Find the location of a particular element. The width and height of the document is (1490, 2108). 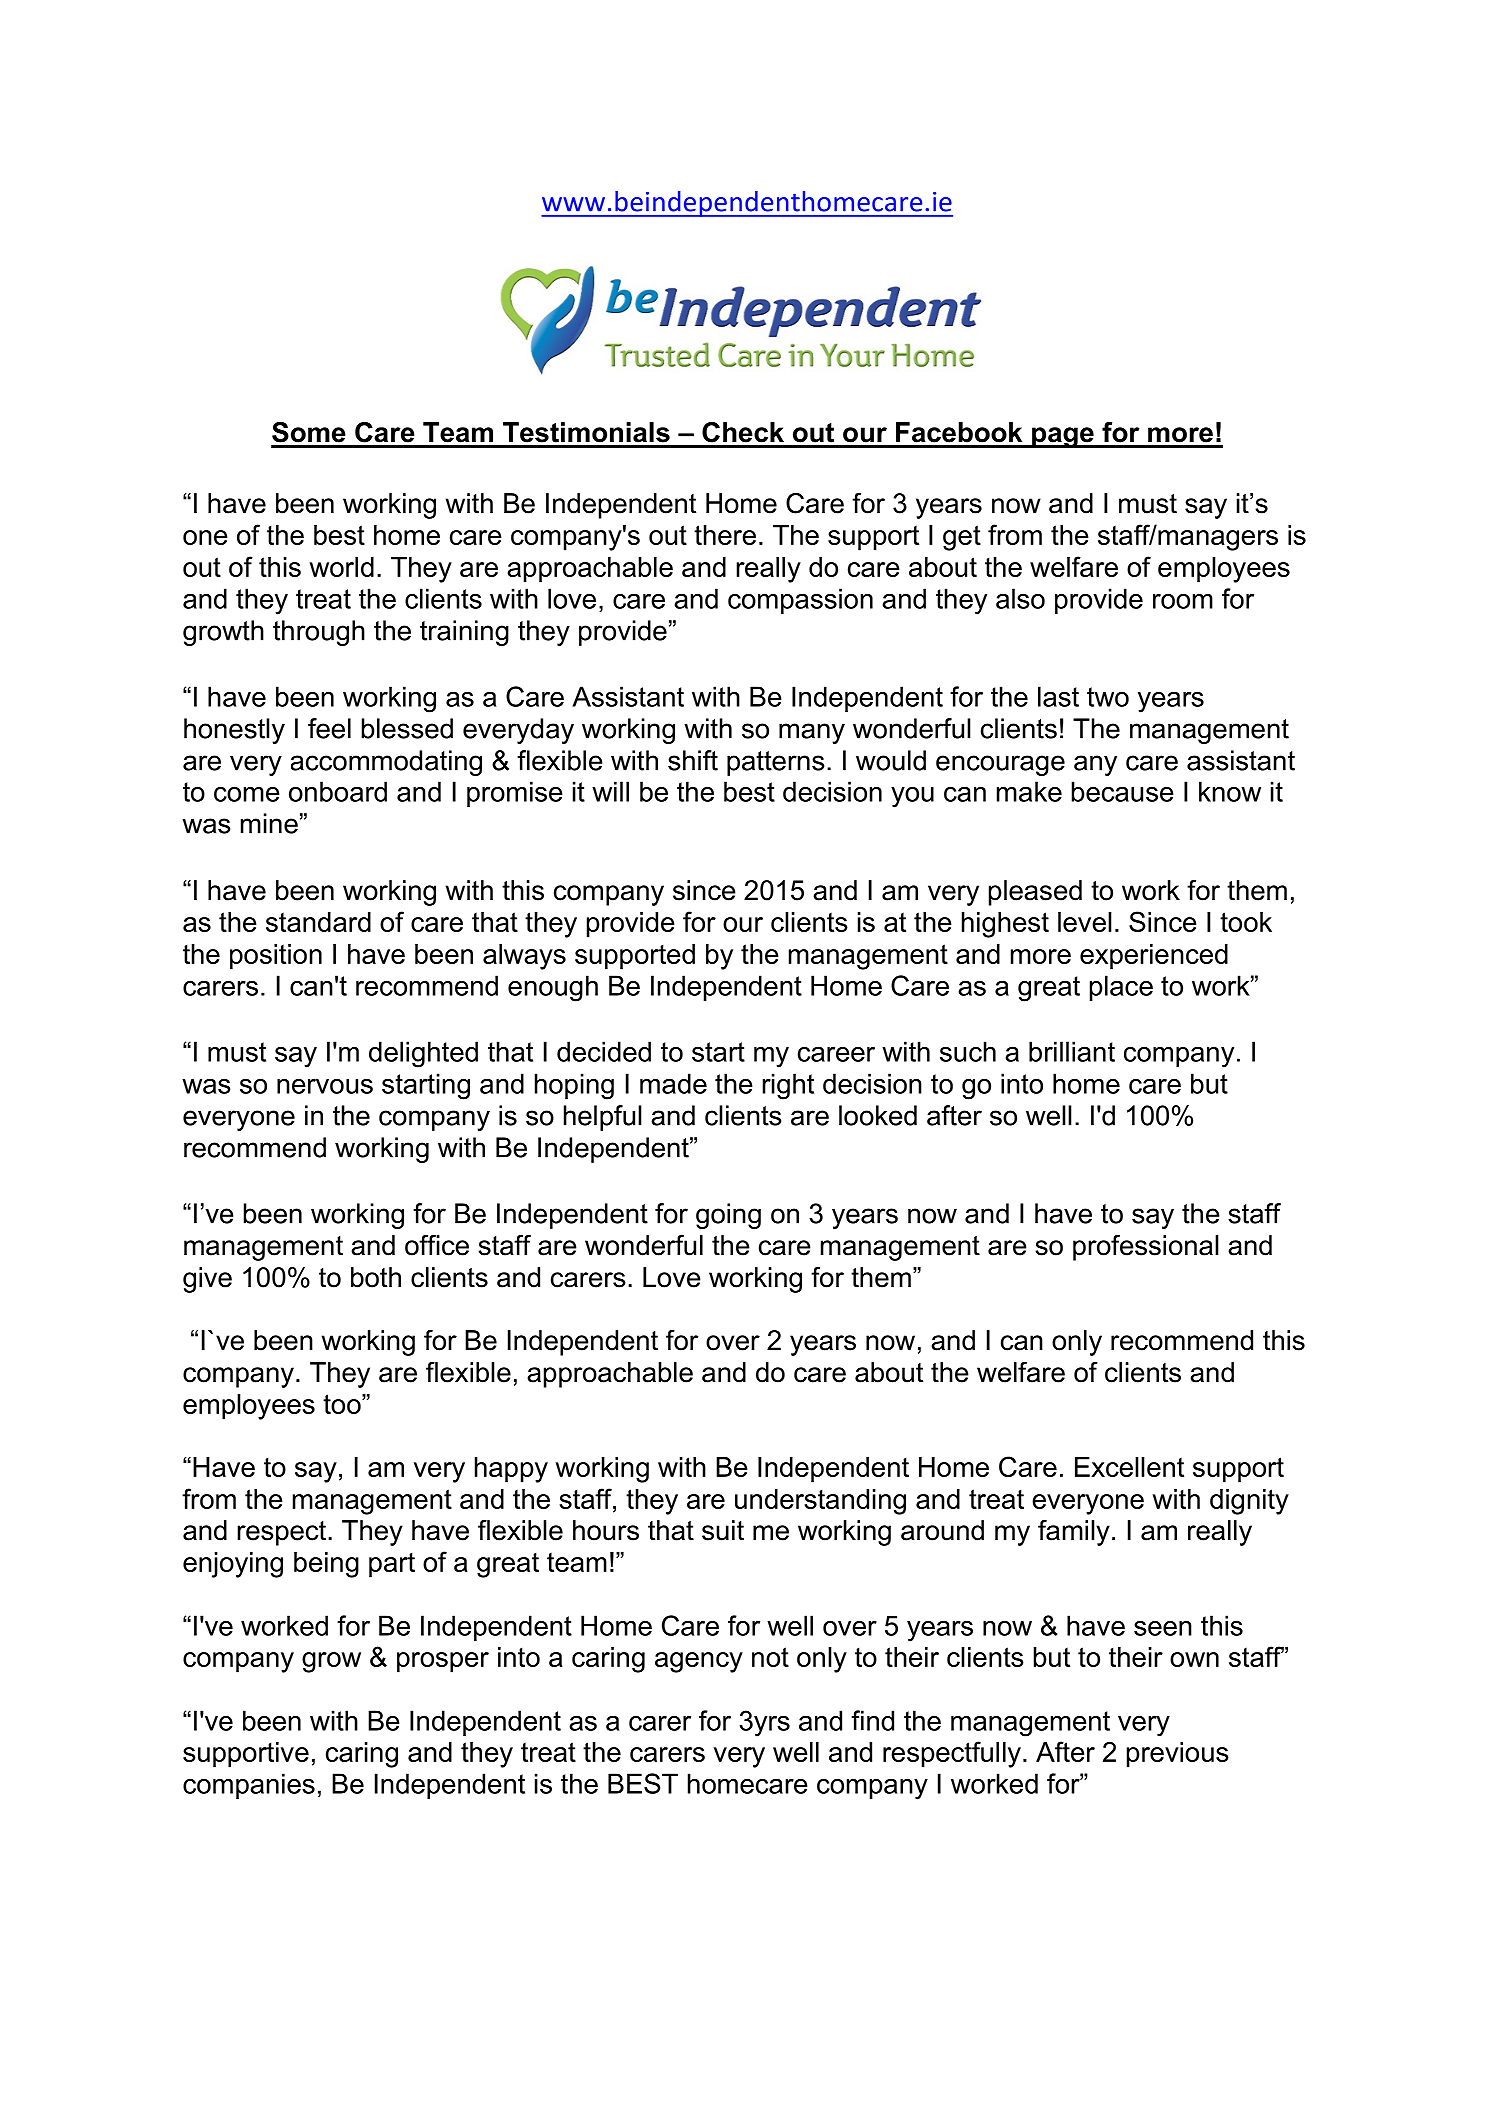

agency is located at coordinates (699, 1662).
